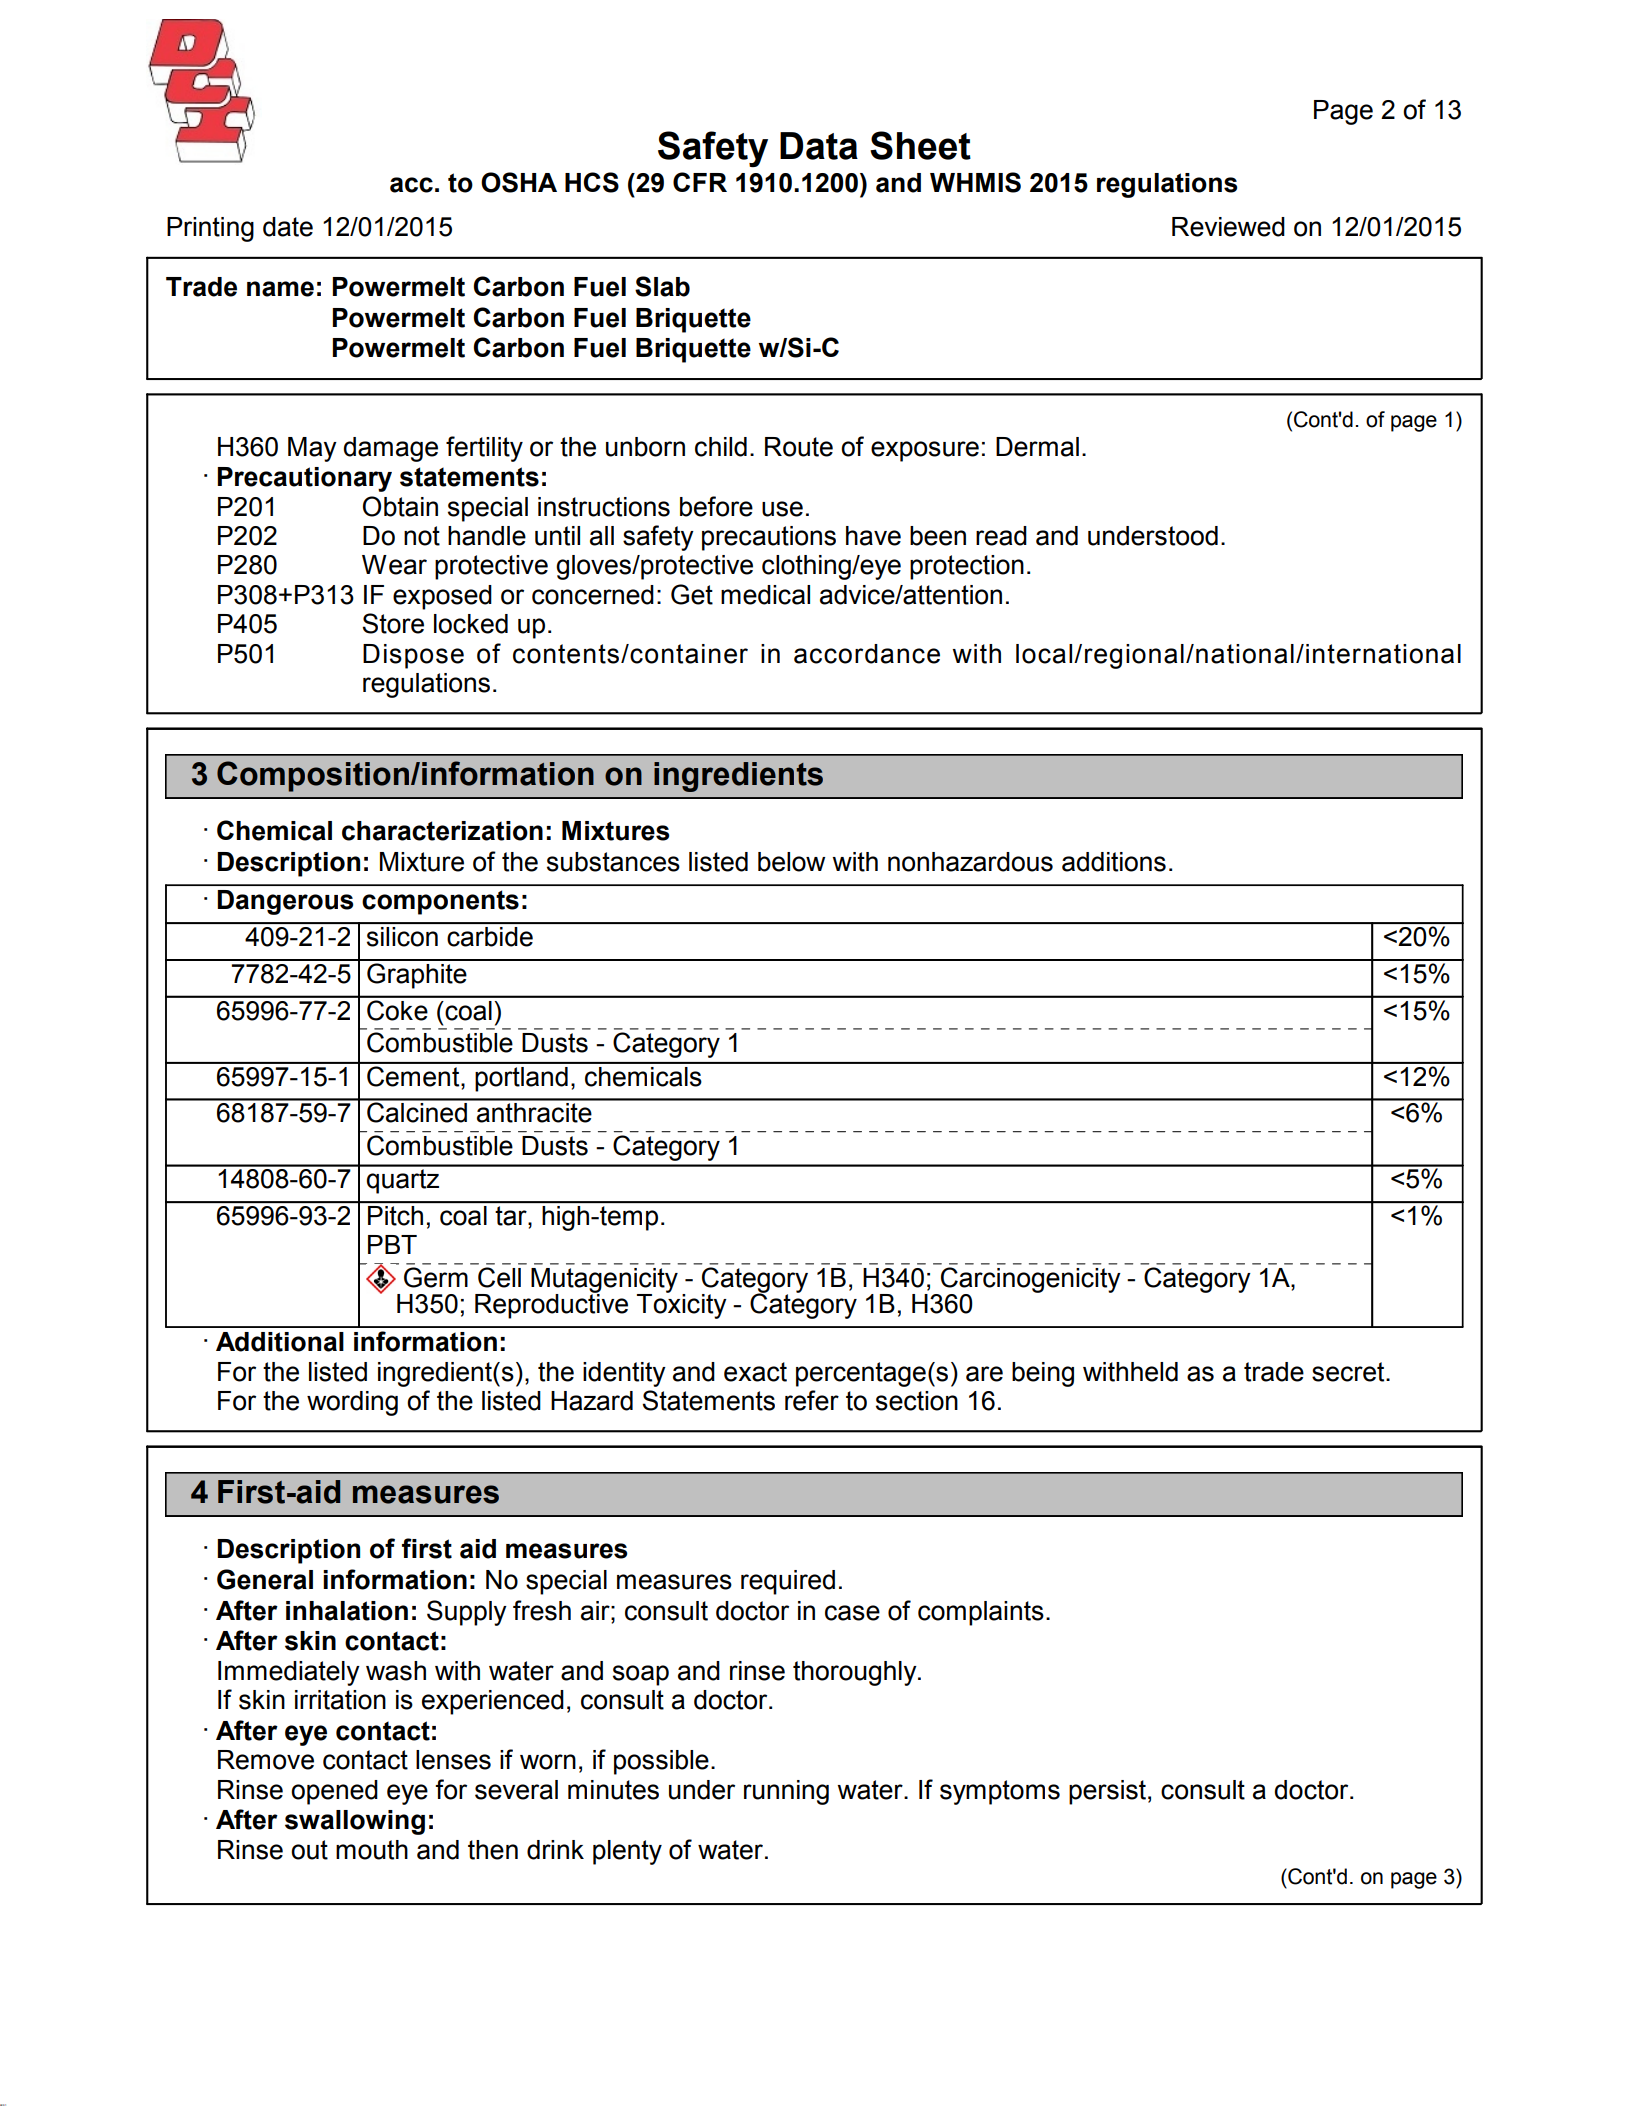 The image size is (1628, 2107). What do you see at coordinates (288, 227) in the screenshot?
I see `date` at bounding box center [288, 227].
